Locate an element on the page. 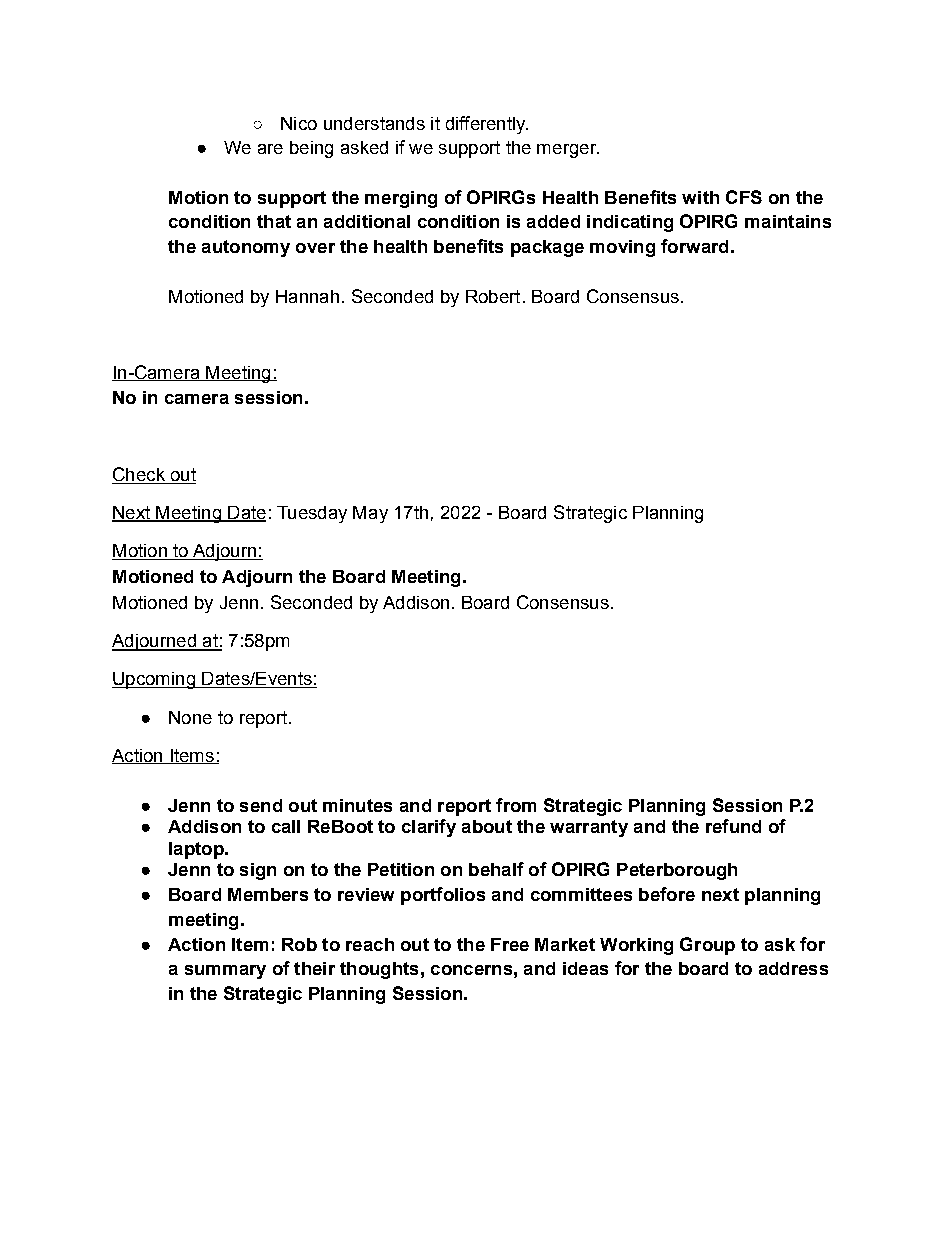 The image size is (952, 1233). are is located at coordinates (270, 149).
